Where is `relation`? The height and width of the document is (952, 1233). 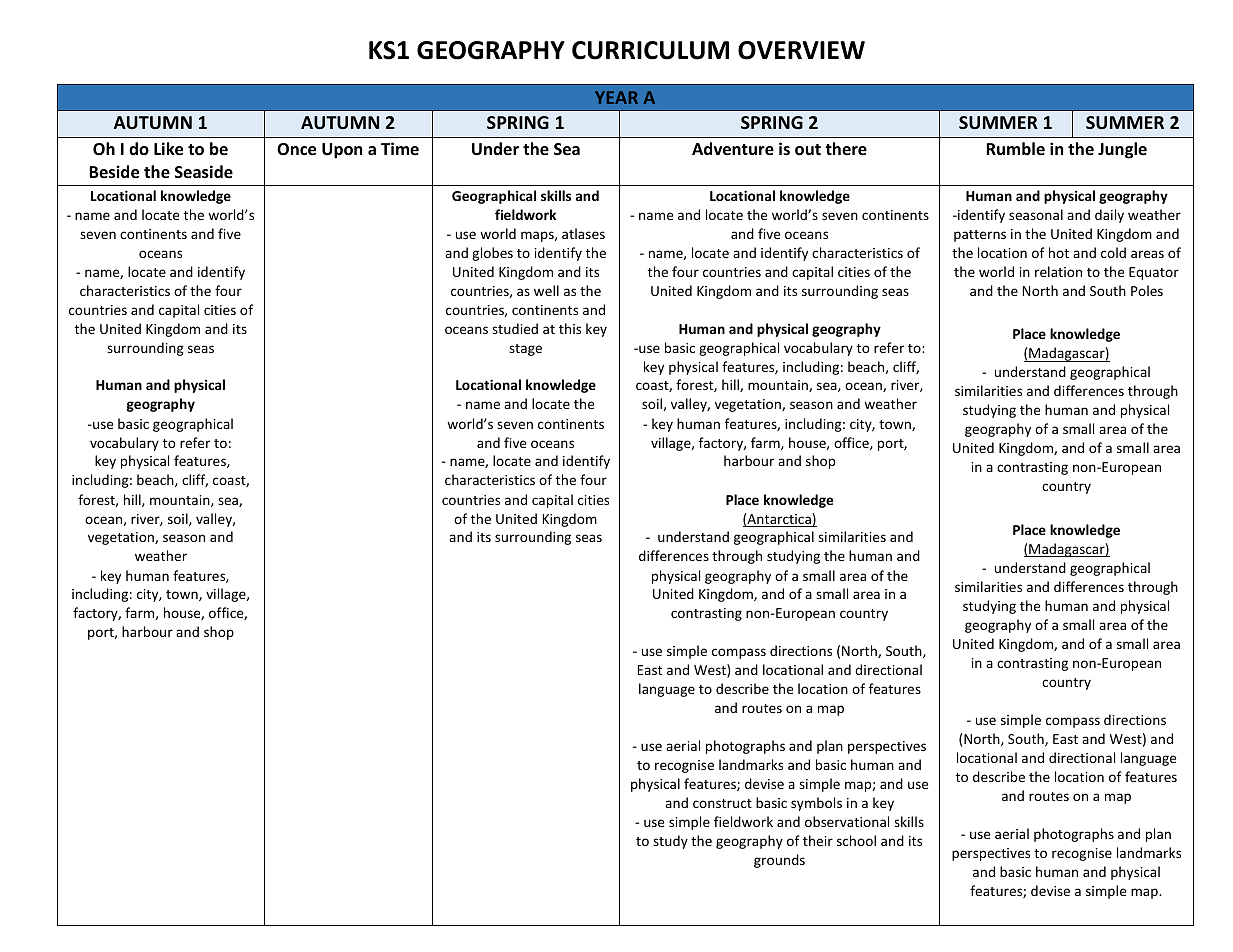 relation is located at coordinates (1058, 271).
